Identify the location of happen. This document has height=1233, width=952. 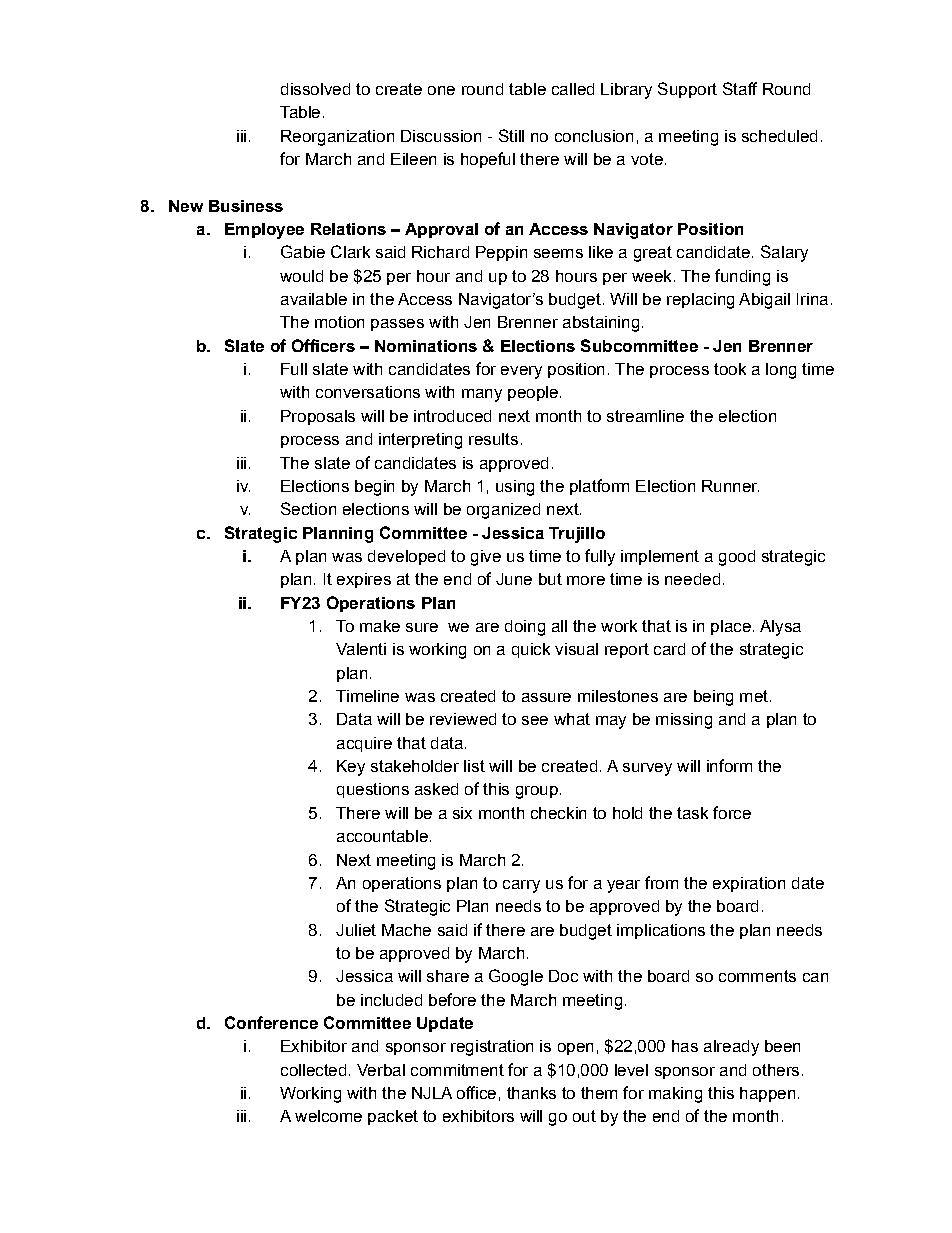
(767, 1094).
